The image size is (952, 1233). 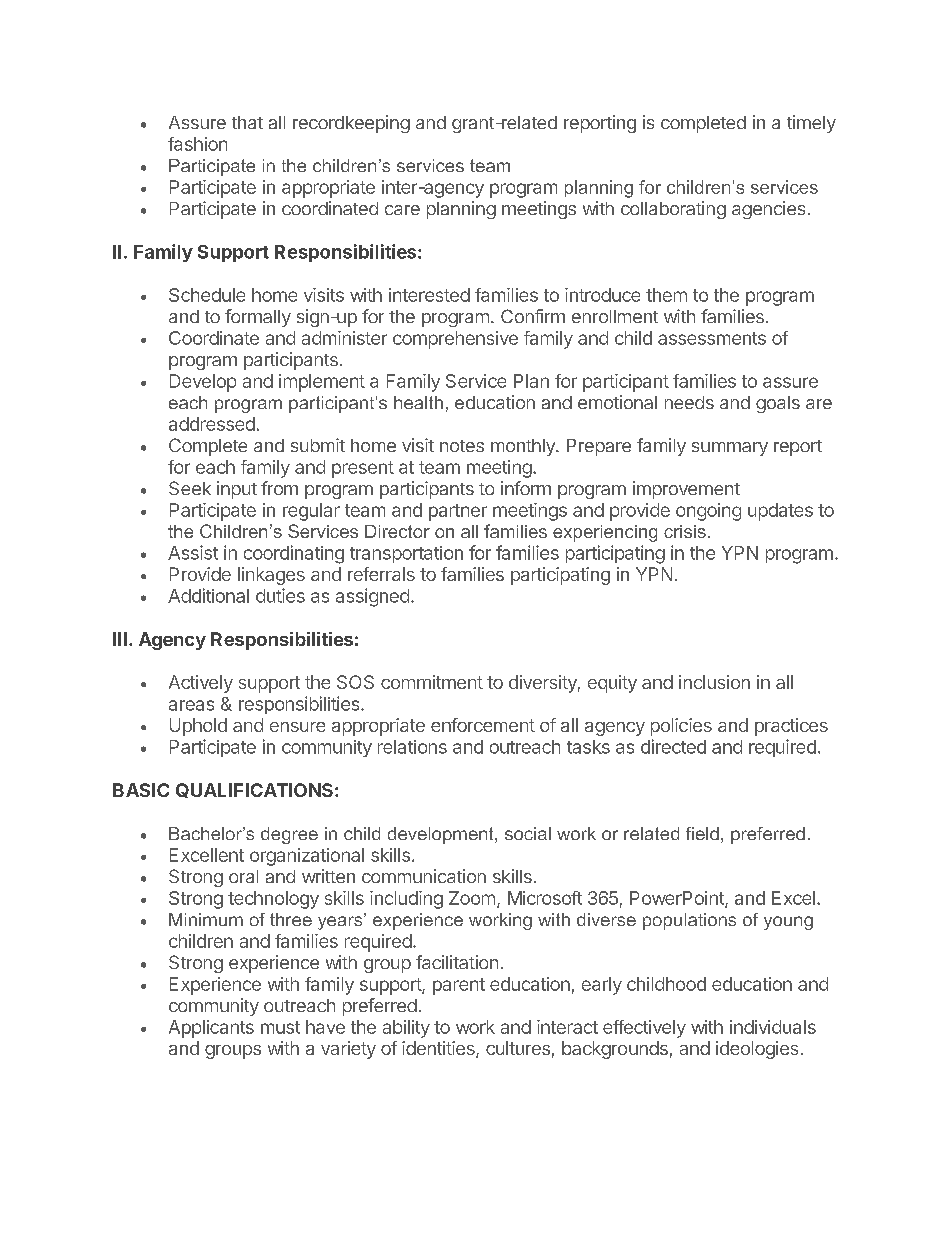 What do you see at coordinates (811, 124) in the image?
I see `timely` at bounding box center [811, 124].
